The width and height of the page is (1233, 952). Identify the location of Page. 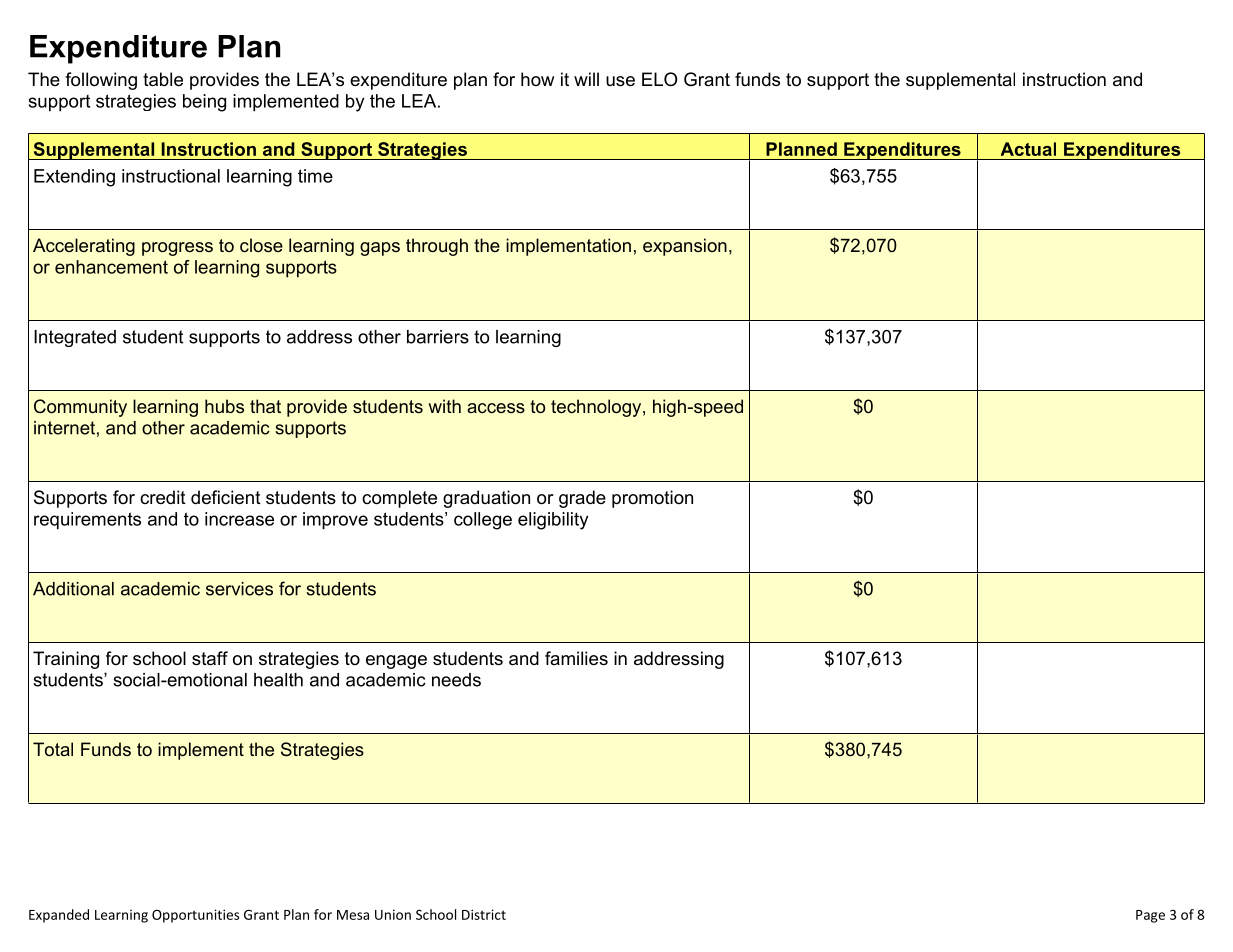
(1150, 916).
